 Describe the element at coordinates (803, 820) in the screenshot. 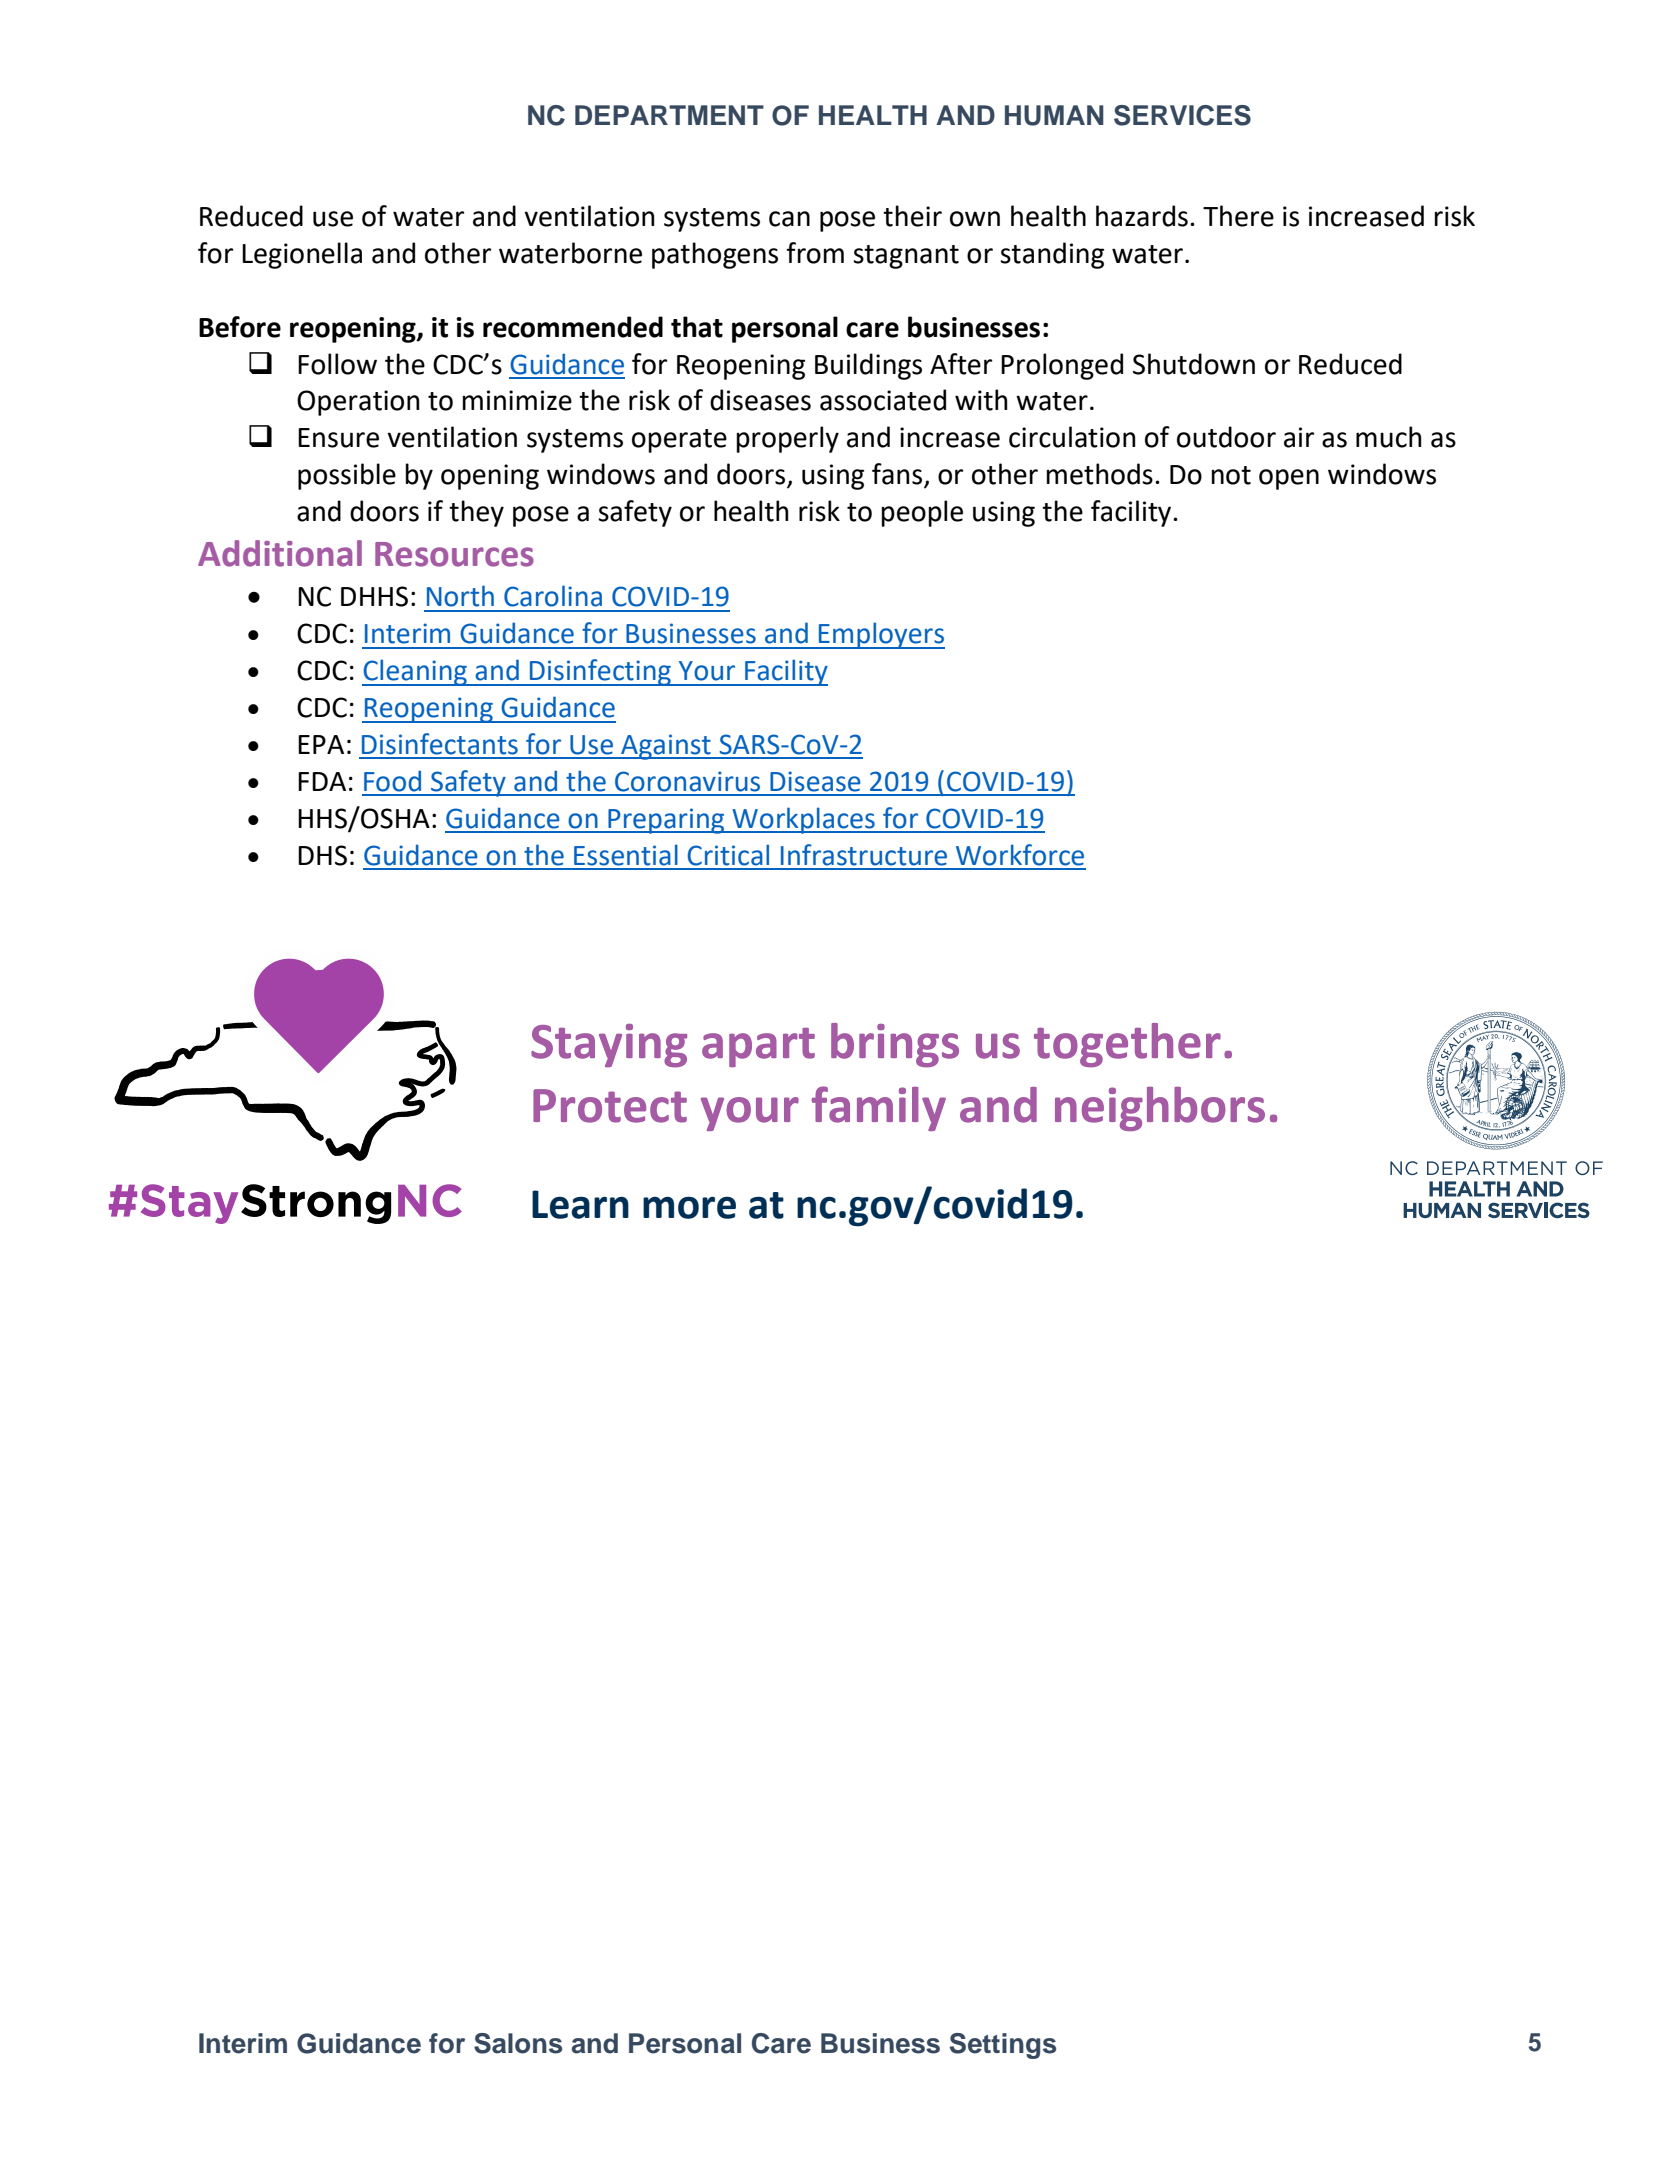

I see `Workplaces` at that location.
